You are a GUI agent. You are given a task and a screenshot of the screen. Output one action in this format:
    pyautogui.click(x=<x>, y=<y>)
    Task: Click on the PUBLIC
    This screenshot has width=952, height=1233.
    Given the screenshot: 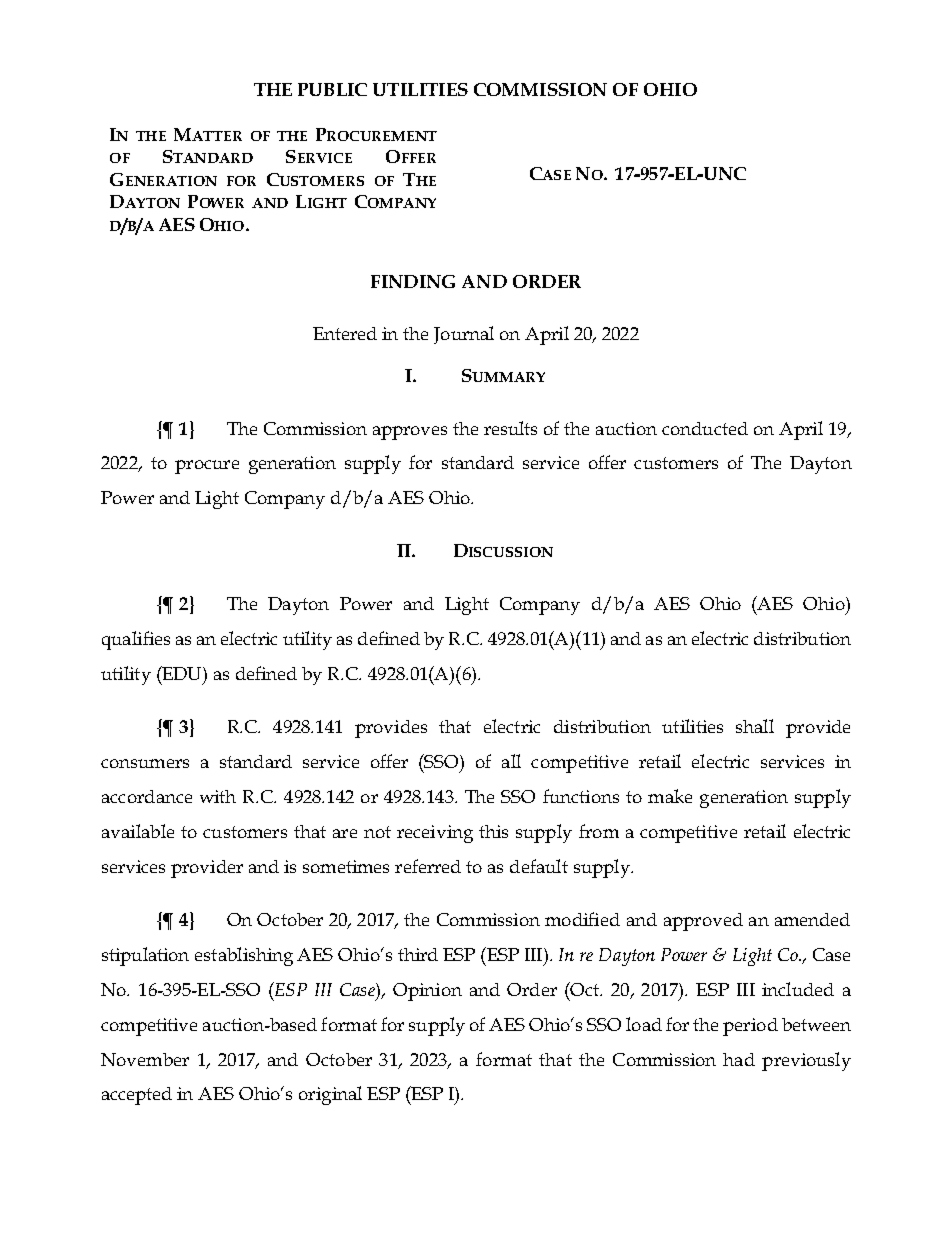 What is the action you would take?
    pyautogui.click(x=332, y=89)
